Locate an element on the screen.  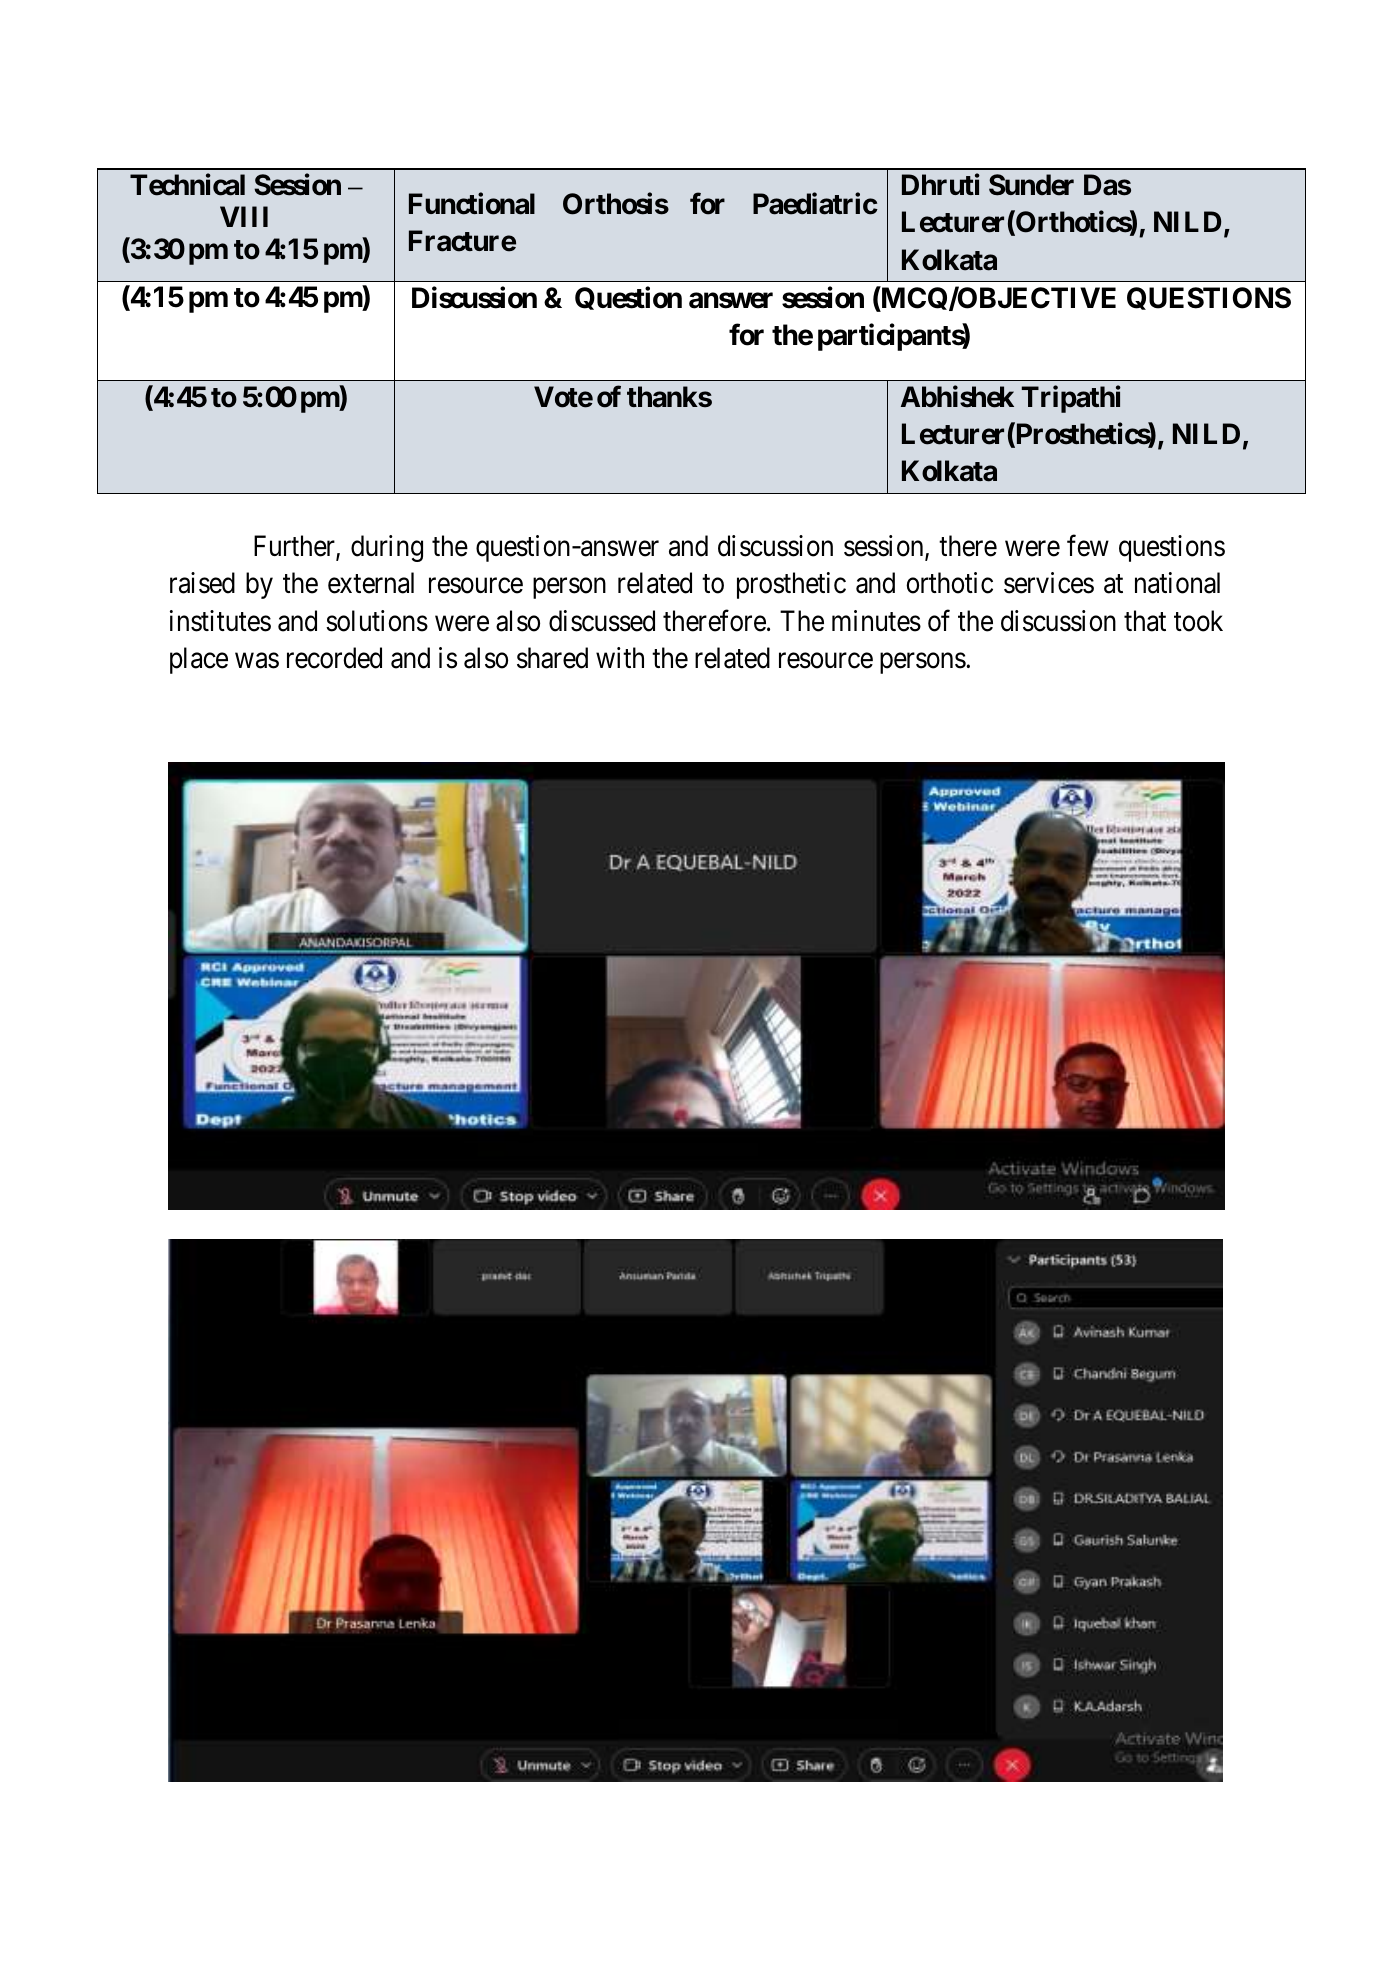
national is located at coordinates (1177, 583).
